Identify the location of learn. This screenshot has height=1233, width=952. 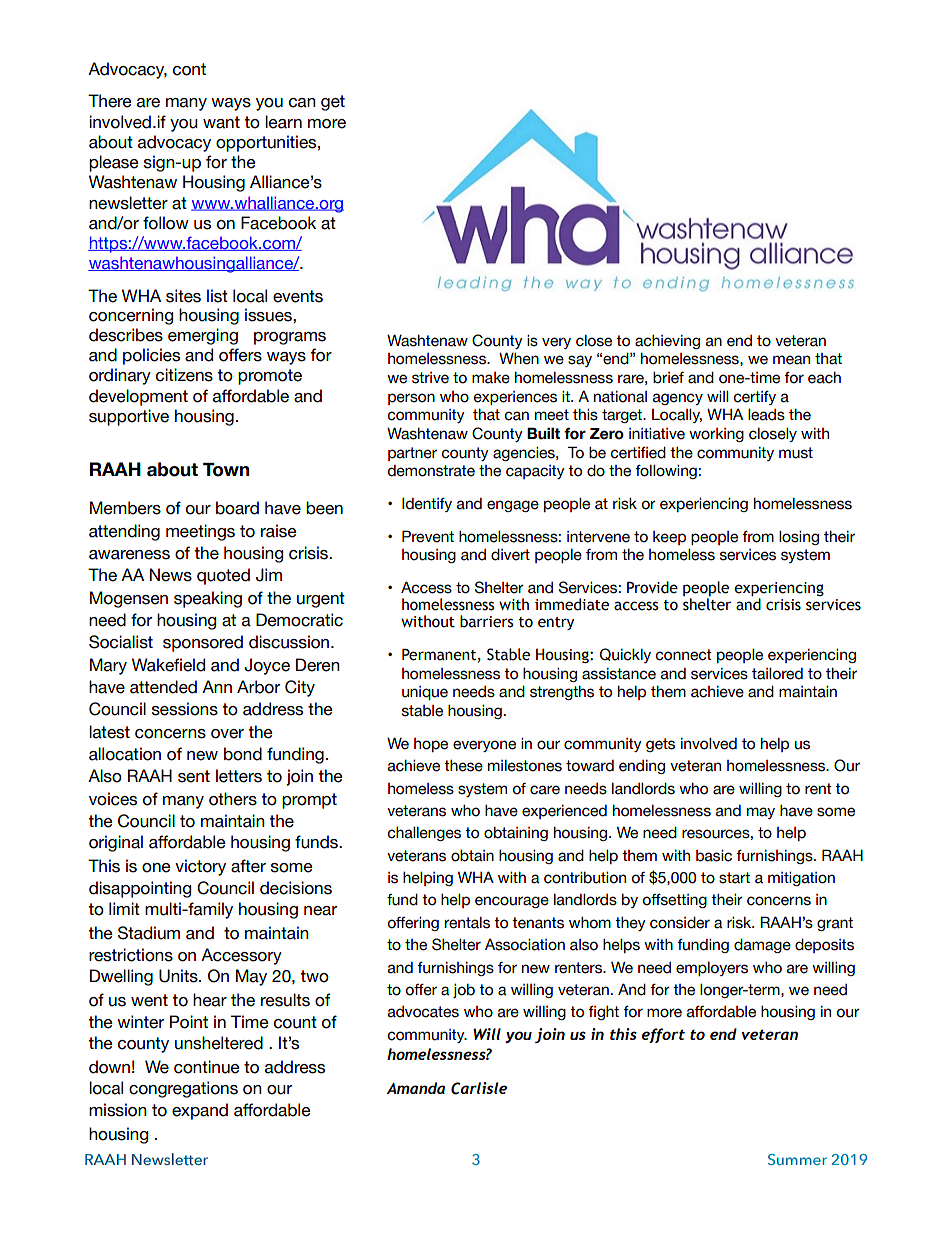
(283, 122).
